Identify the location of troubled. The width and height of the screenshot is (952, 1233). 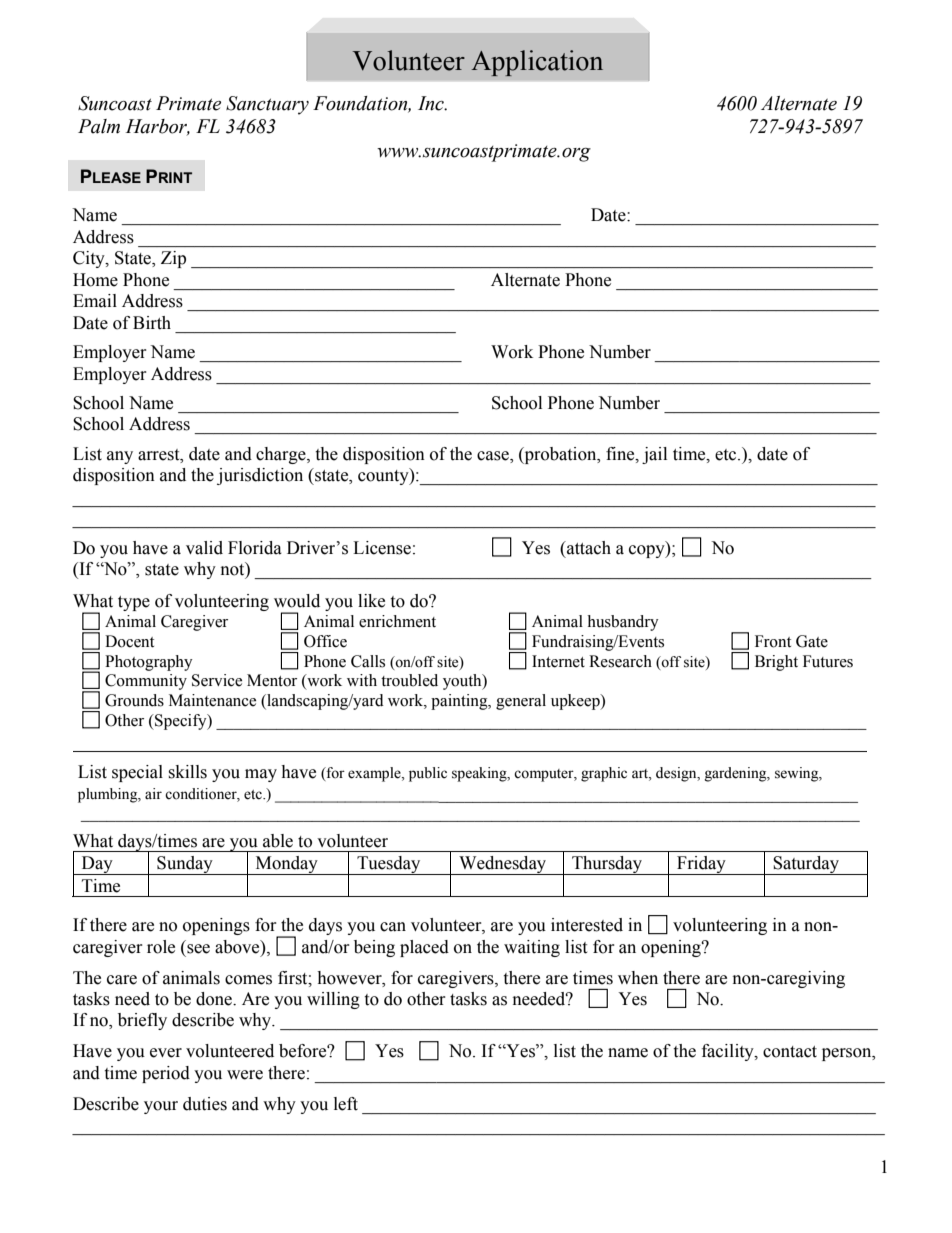
(409, 680).
